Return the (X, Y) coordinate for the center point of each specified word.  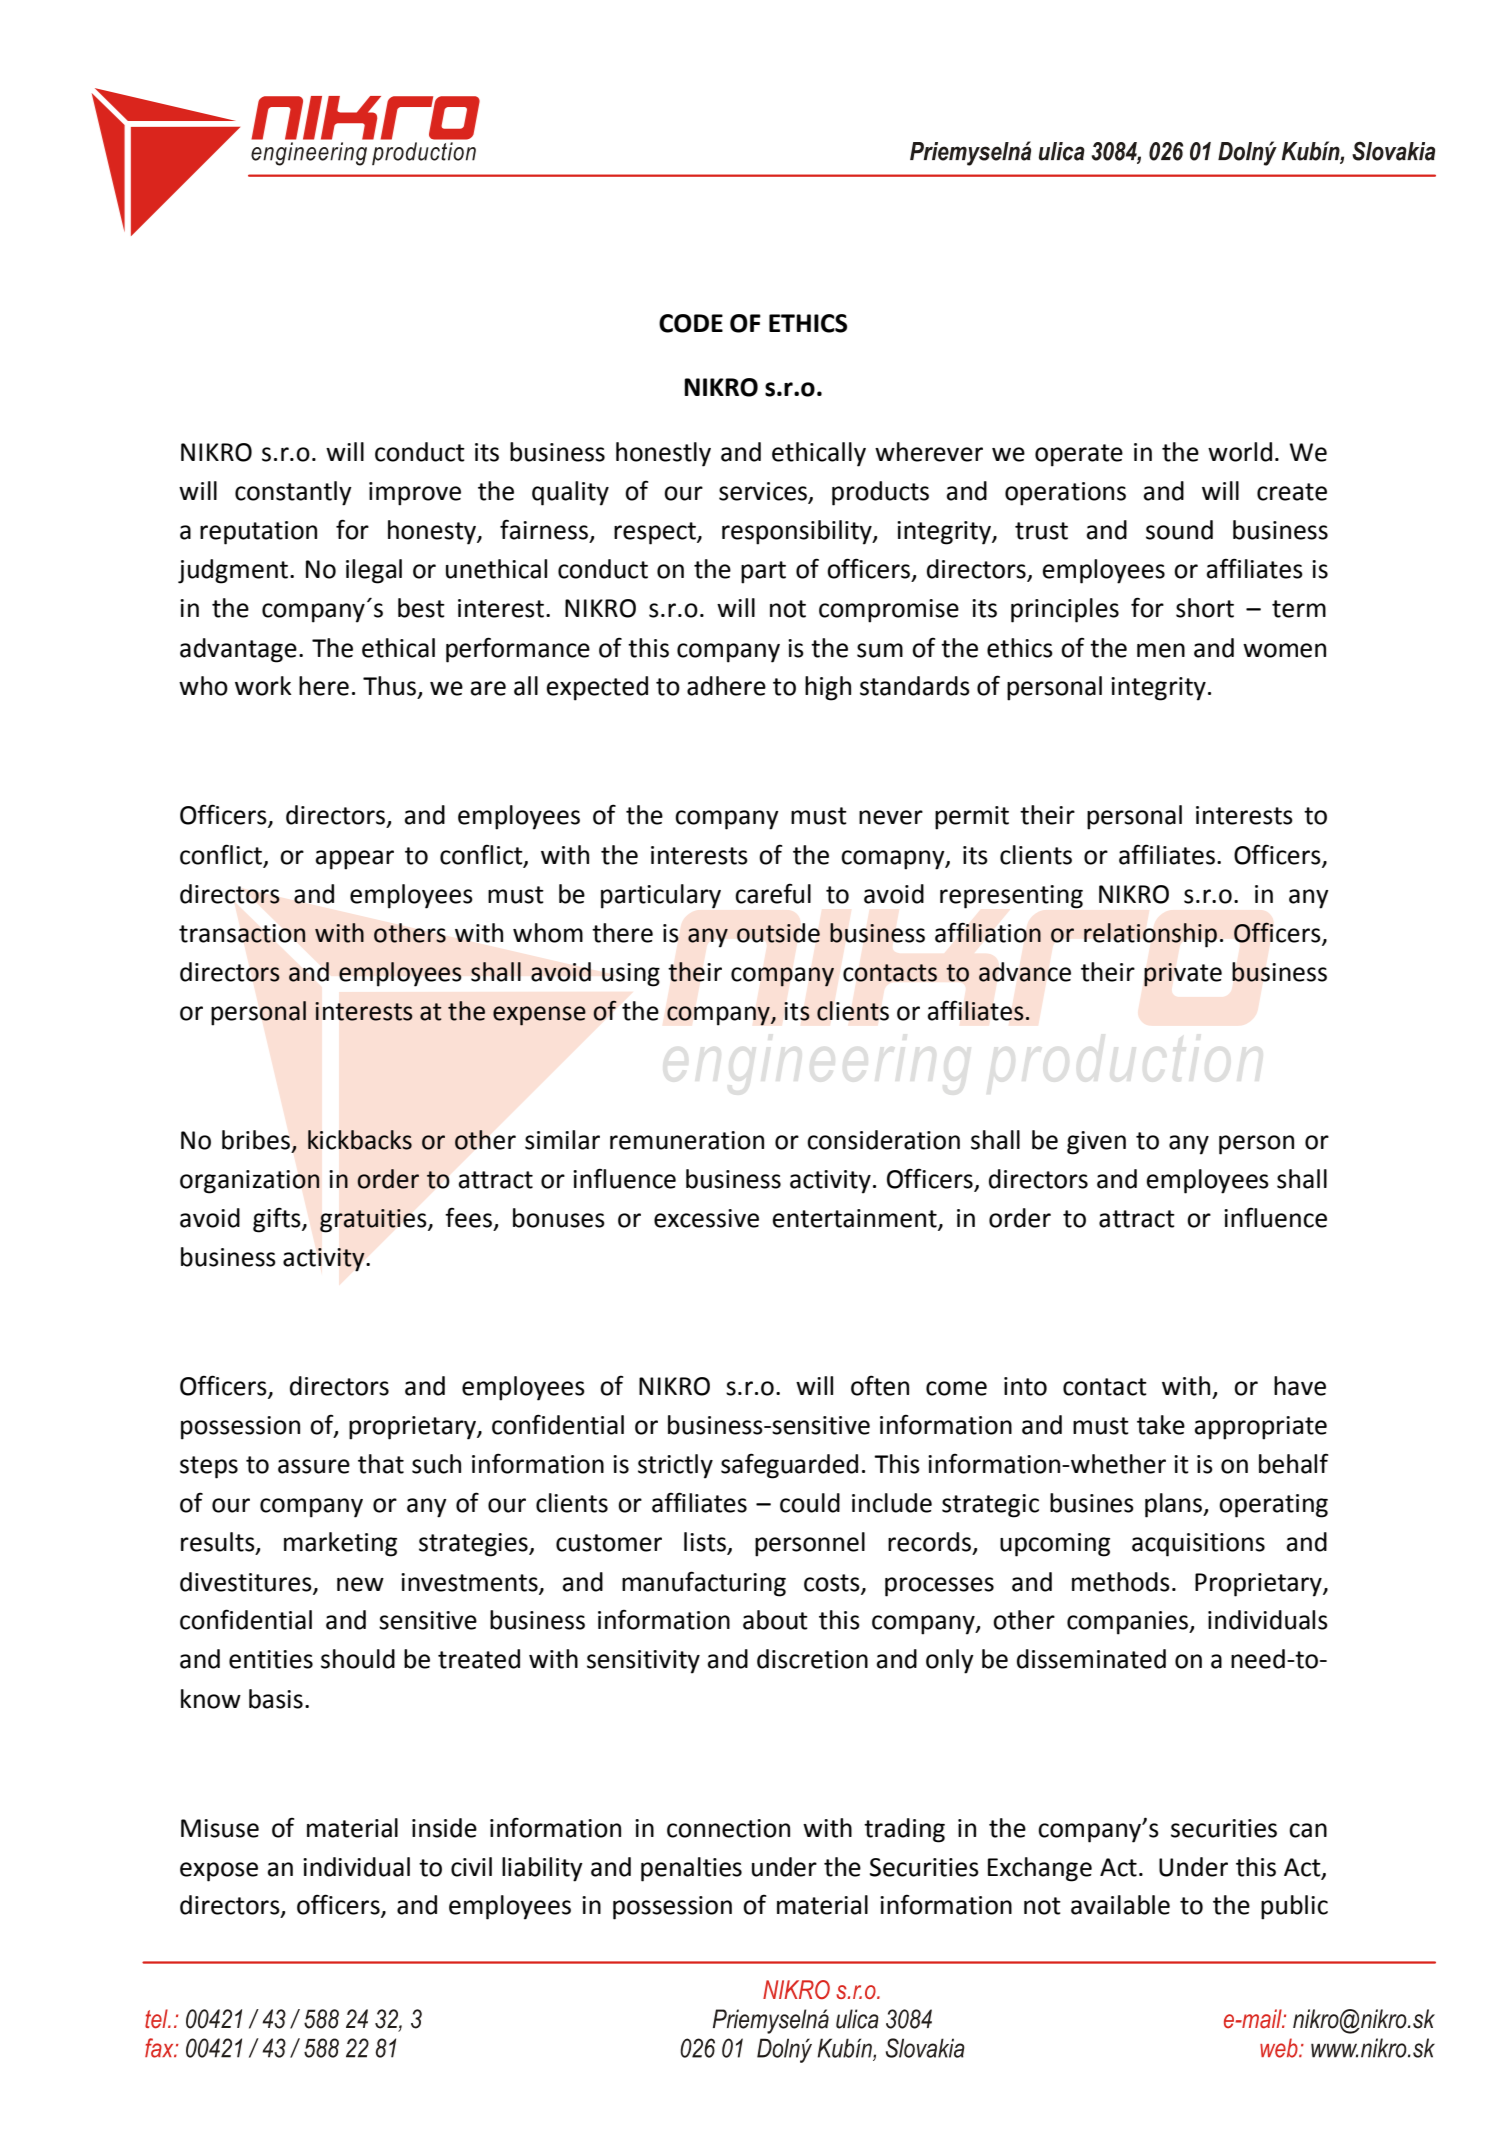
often (880, 1385)
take (1161, 1425)
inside (444, 1828)
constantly (293, 493)
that (381, 1464)
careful (773, 893)
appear (355, 860)
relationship (1150, 935)
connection (728, 1828)
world (1240, 452)
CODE (691, 323)
